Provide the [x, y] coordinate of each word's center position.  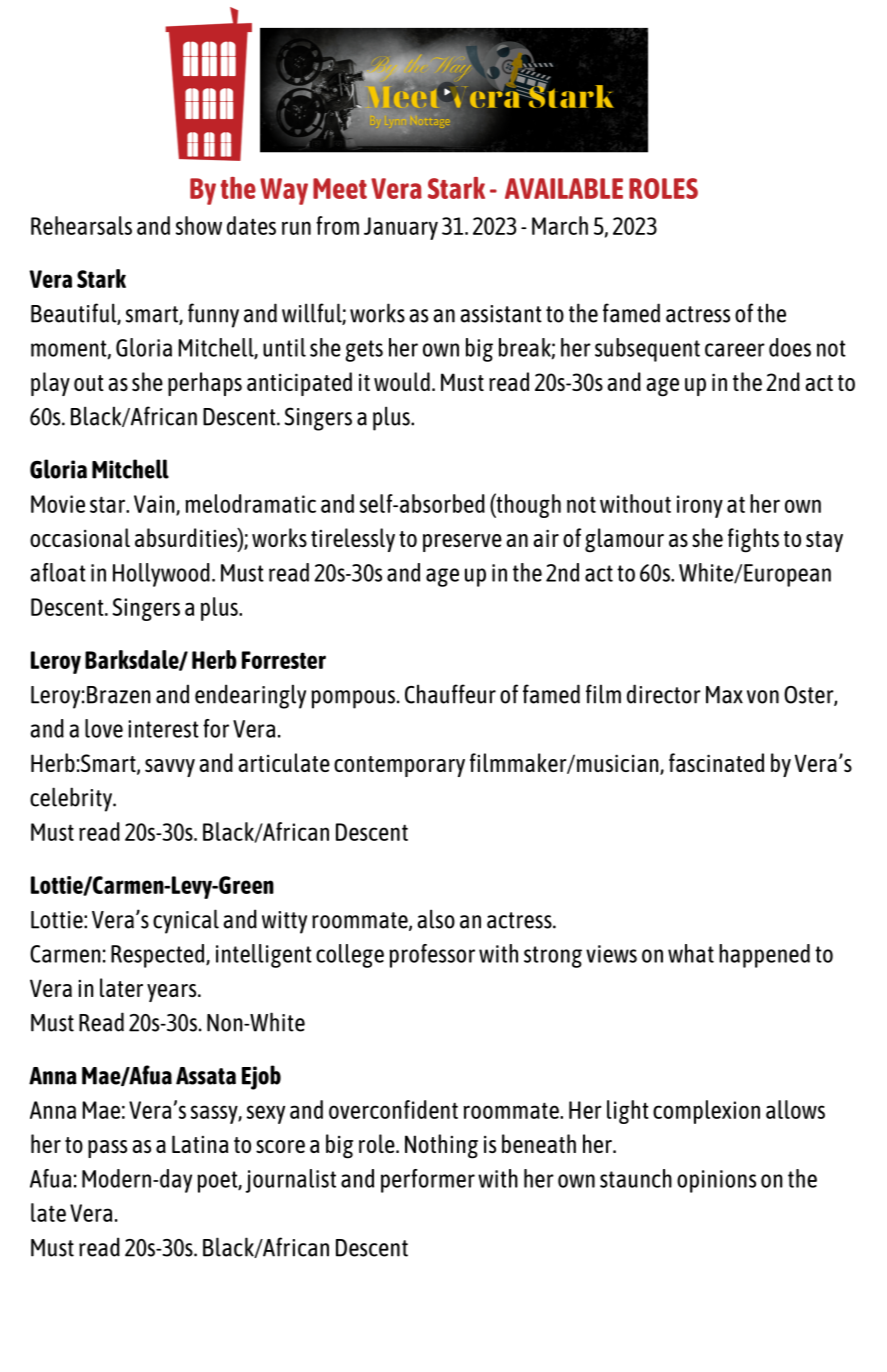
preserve [462, 543]
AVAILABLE [564, 188]
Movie [58, 504]
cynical [186, 921]
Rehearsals [81, 225]
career [735, 350]
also [436, 919]
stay [824, 541]
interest [163, 729]
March [560, 225]
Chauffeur [450, 694]
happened [764, 956]
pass [107, 1149]
